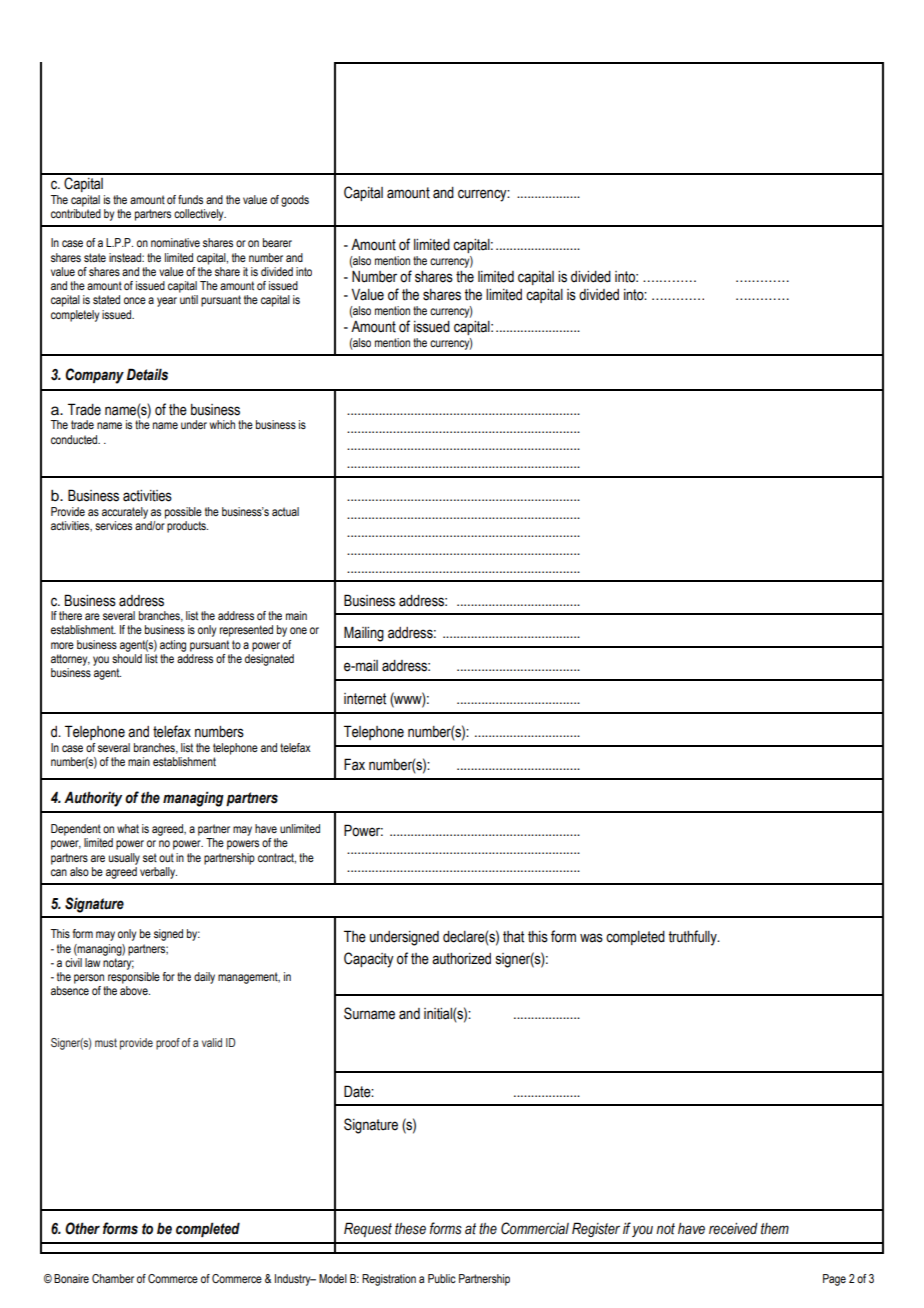 This document has height=1308, width=924. What do you see at coordinates (125, 513) in the document?
I see `accurately` at bounding box center [125, 513].
